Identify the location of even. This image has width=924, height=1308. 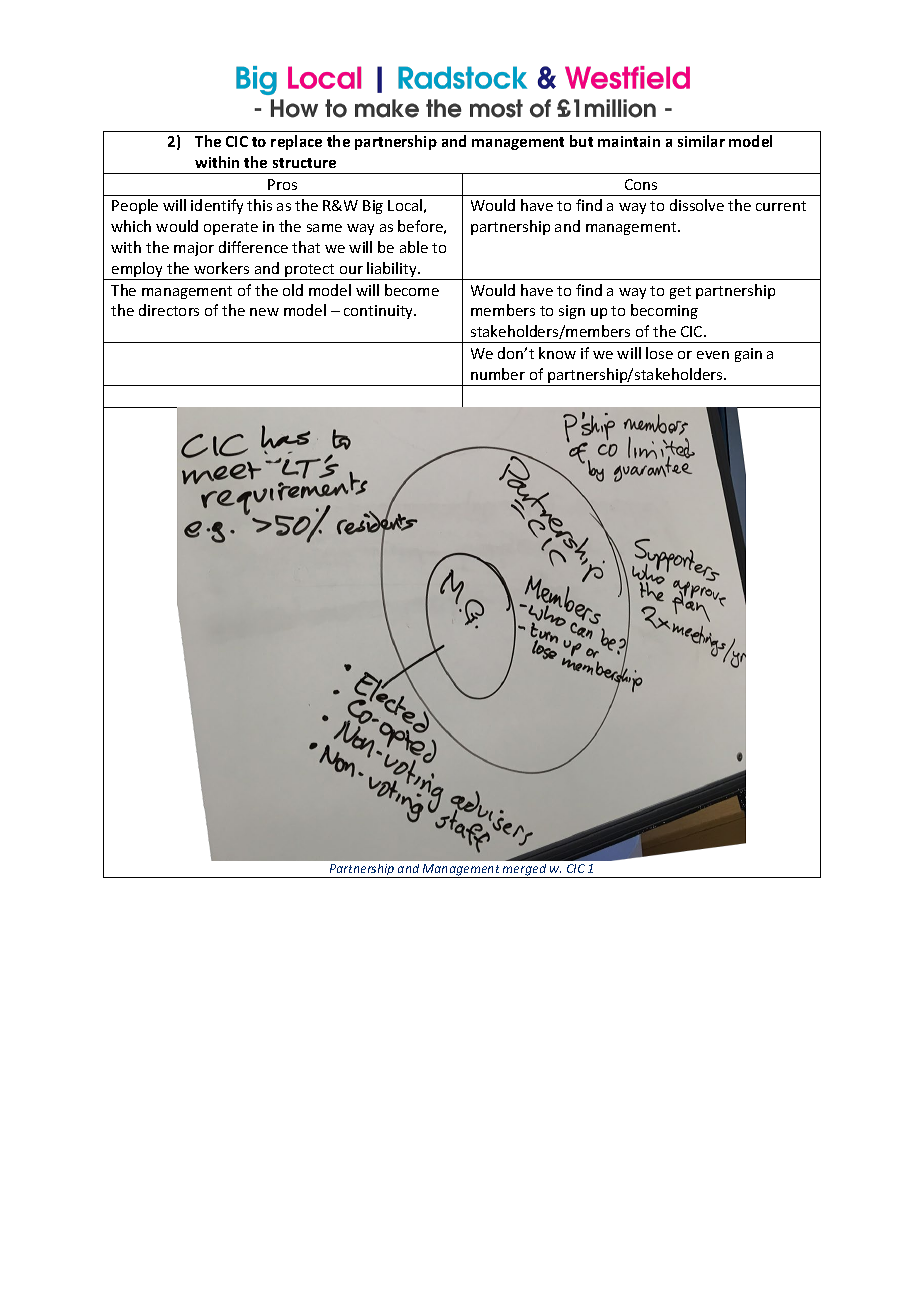
(713, 355).
